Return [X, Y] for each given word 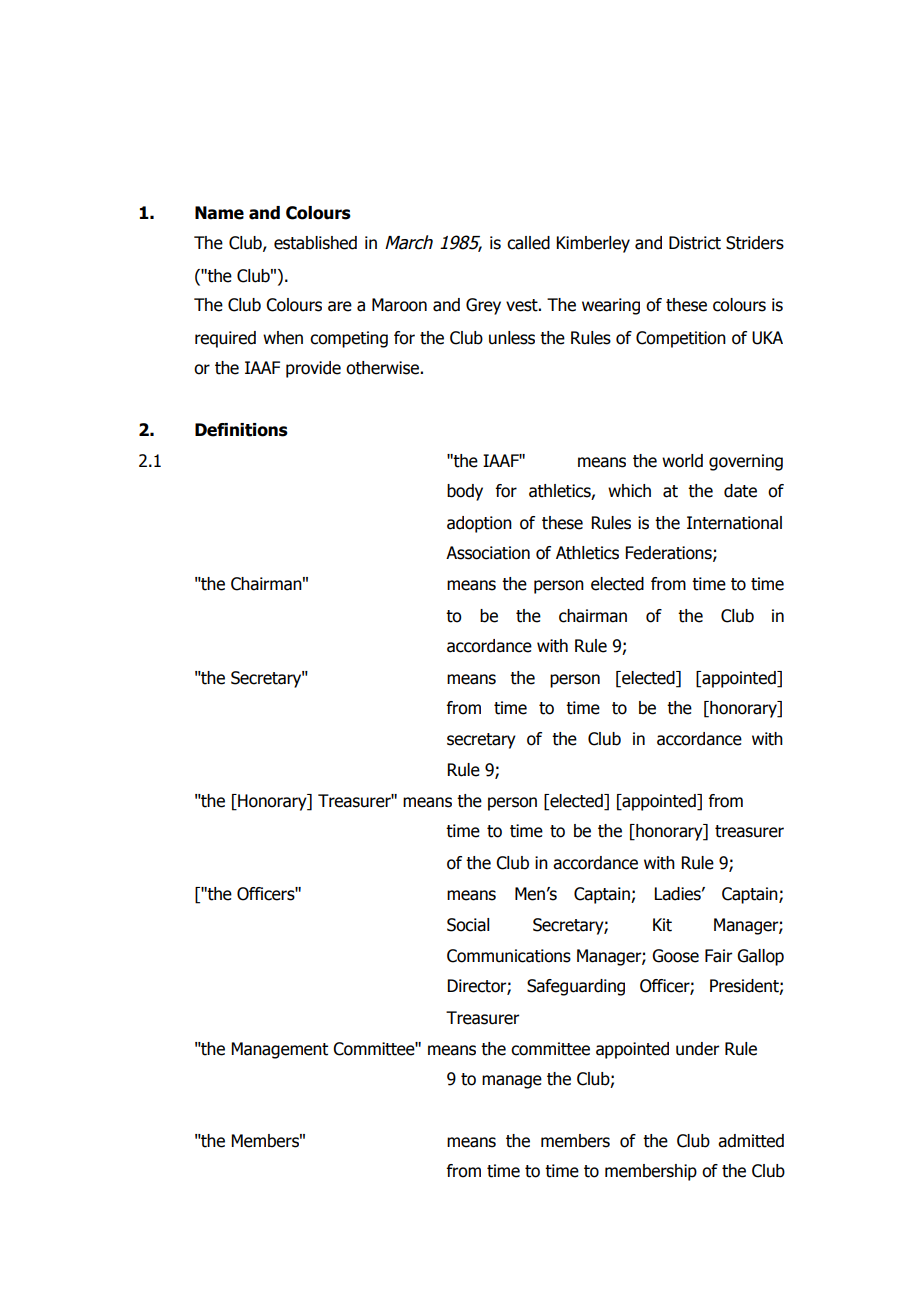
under [697, 1049]
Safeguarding [576, 987]
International [734, 523]
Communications [509, 956]
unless [512, 338]
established [315, 243]
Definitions [241, 430]
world [682, 461]
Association [488, 553]
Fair [718, 956]
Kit [662, 925]
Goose [675, 956]
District [695, 243]
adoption [479, 524]
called [528, 243]
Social [468, 925]
